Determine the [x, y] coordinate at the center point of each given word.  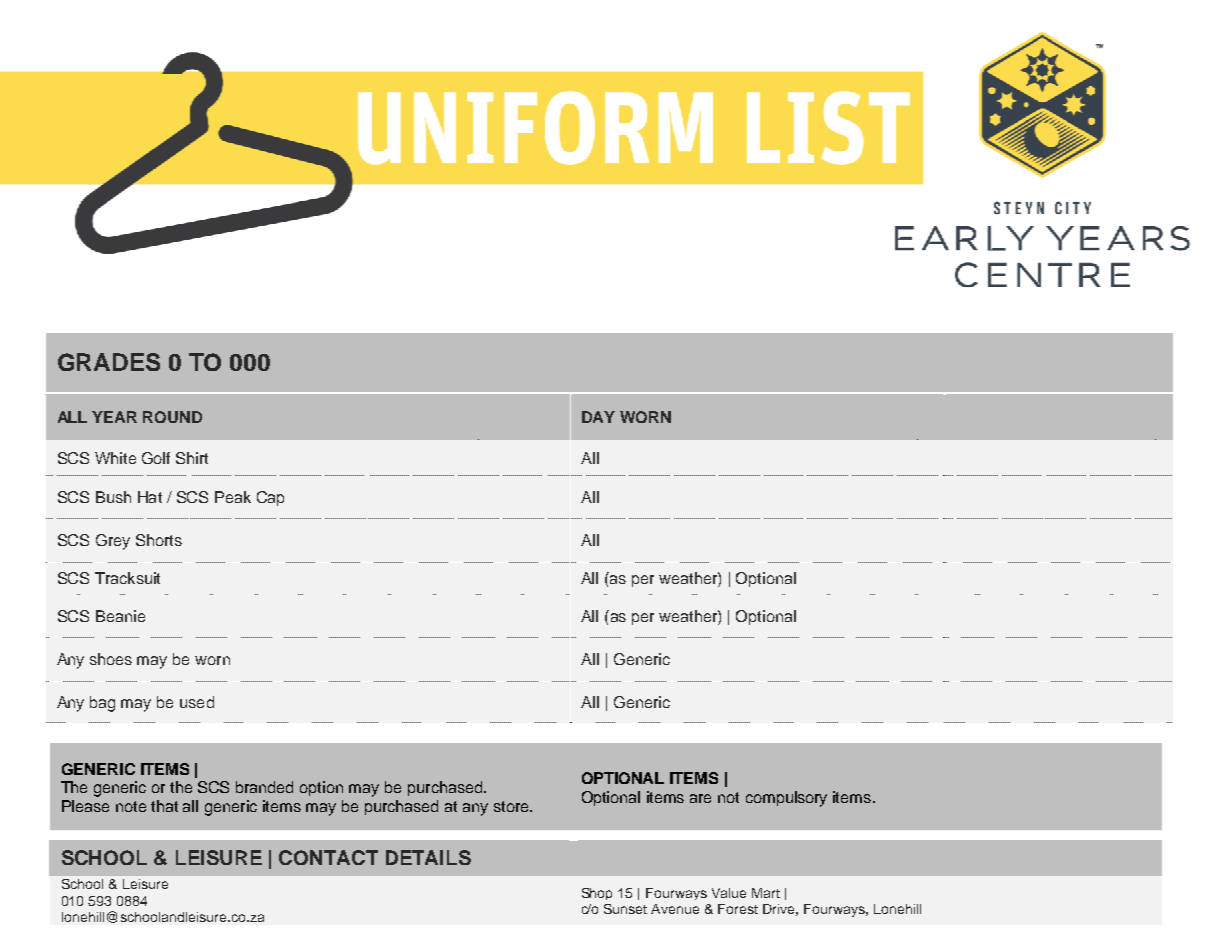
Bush [113, 497]
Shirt [192, 458]
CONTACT [328, 857]
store [512, 806]
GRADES [109, 362]
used [197, 702]
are [700, 798]
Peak [233, 497]
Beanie [120, 616]
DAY [598, 417]
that [164, 806]
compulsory [786, 799]
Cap [270, 498]
